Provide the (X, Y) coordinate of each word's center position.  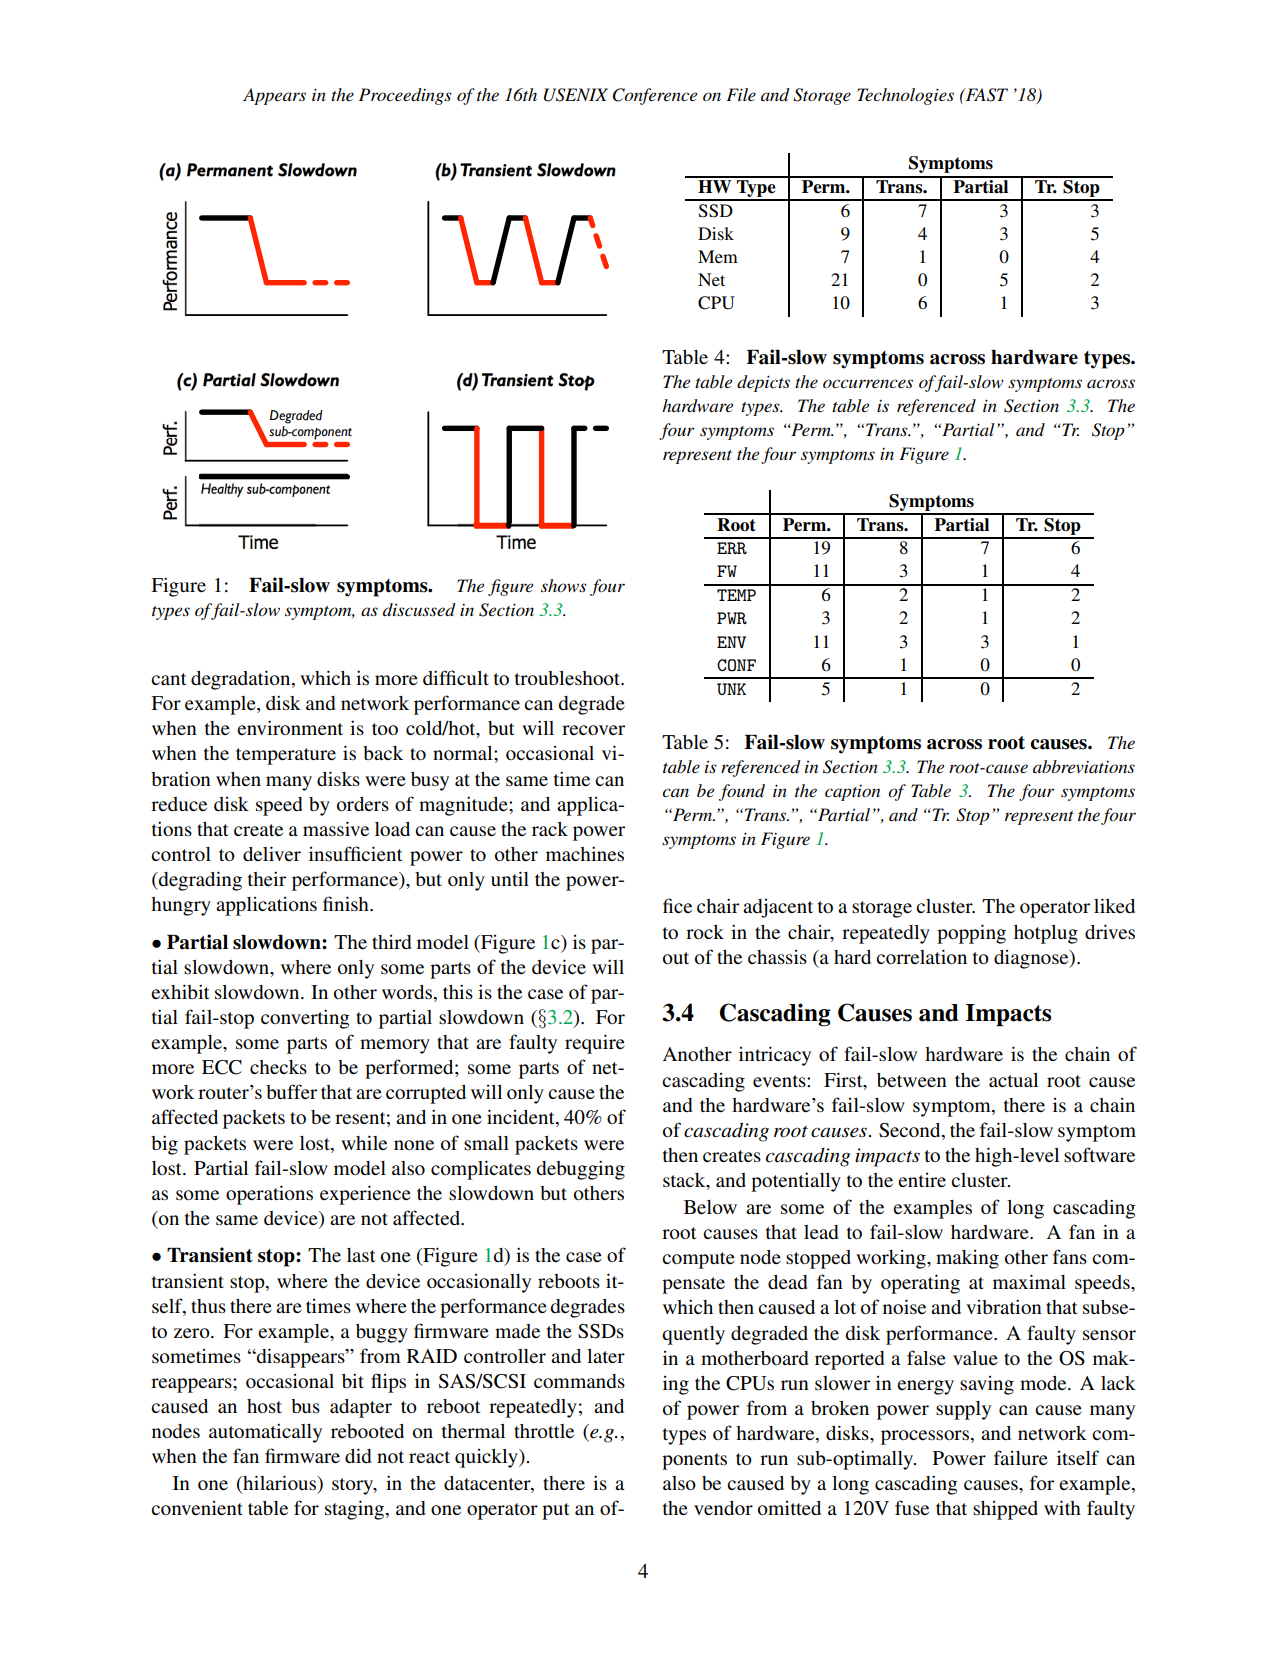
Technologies (905, 96)
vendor (723, 1508)
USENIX (576, 95)
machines (585, 853)
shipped (1005, 1510)
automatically (265, 1433)
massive (336, 828)
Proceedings (405, 96)
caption (852, 793)
